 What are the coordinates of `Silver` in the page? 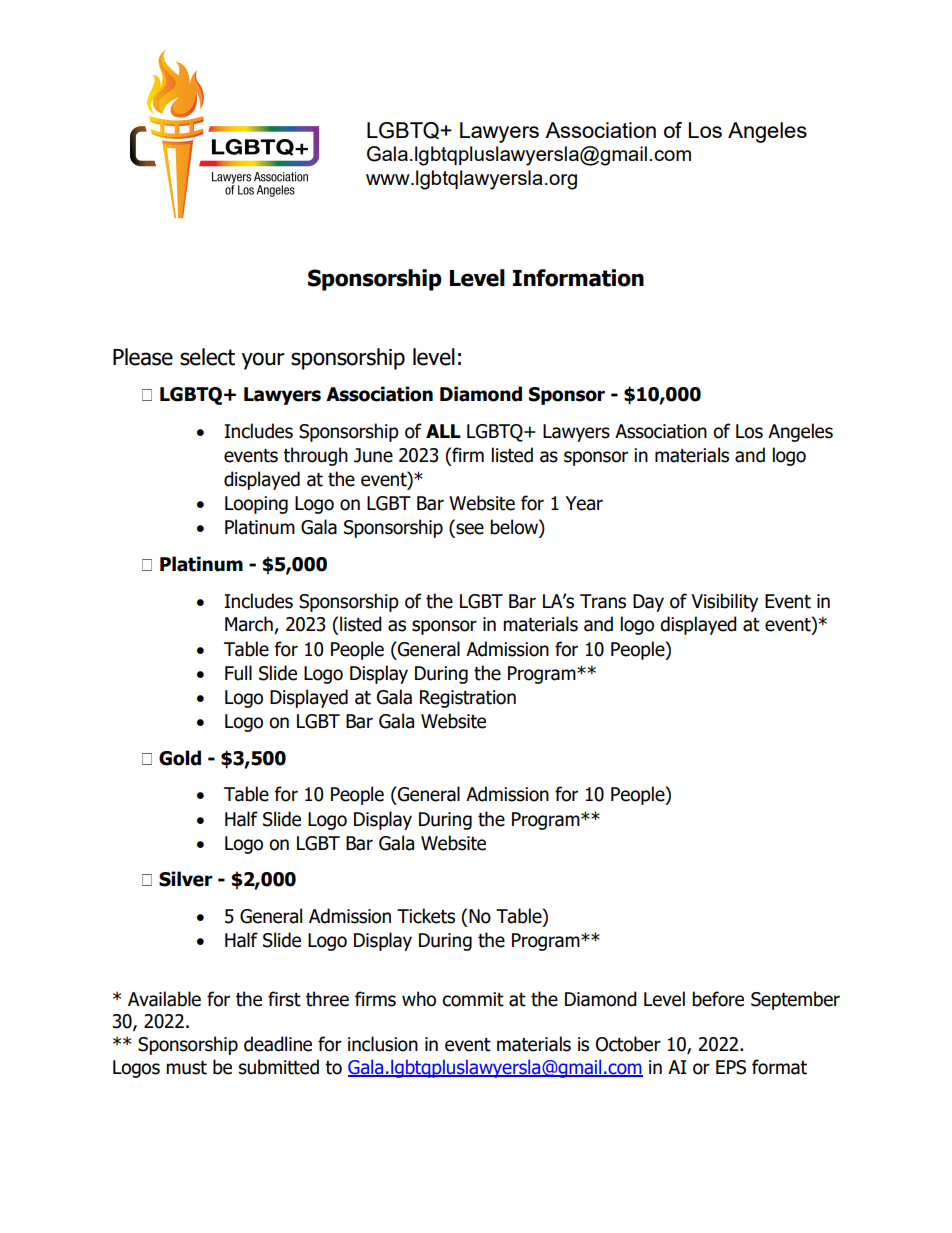 It's located at (186, 879).
